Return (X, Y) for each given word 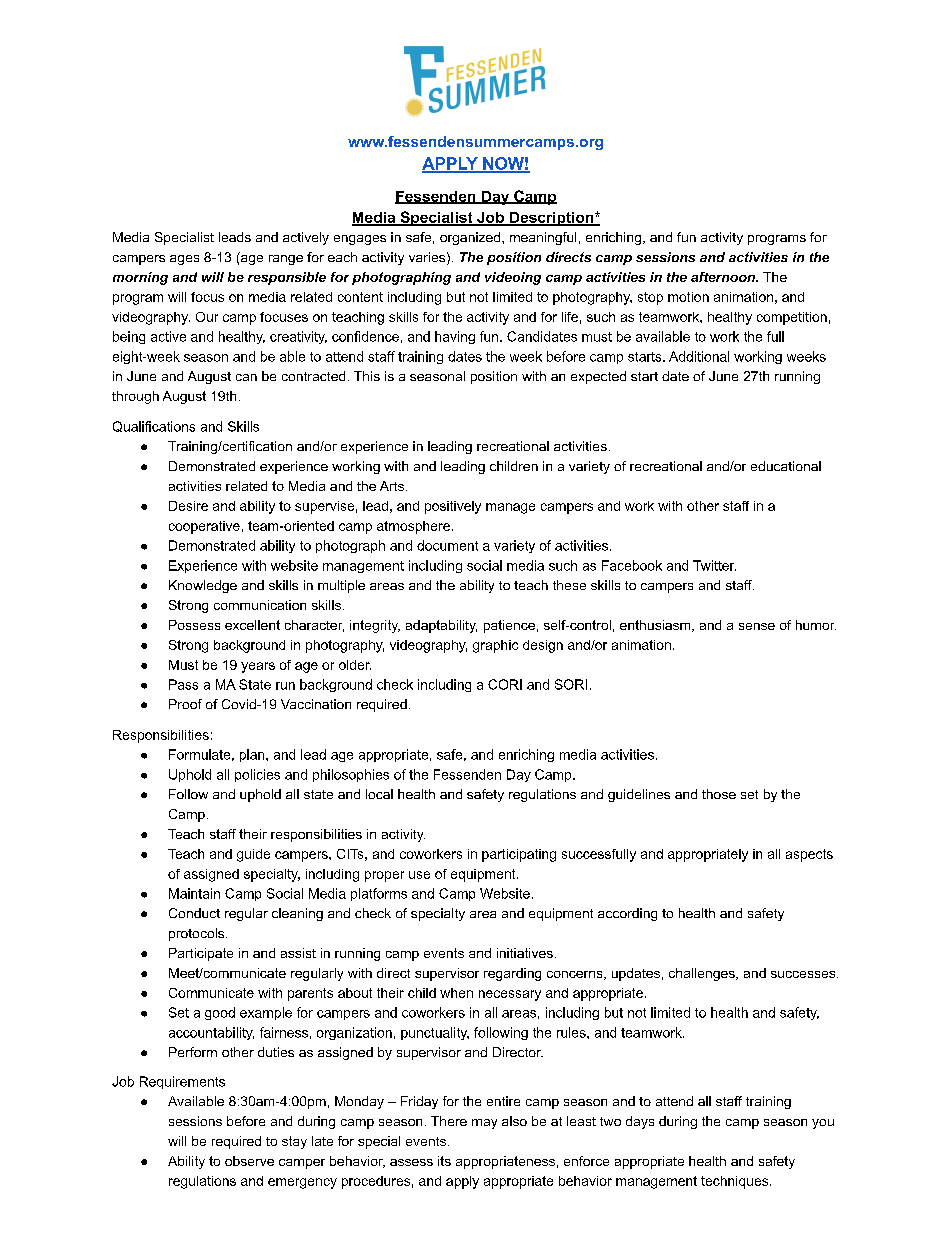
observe (249, 1161)
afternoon (724, 277)
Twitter (714, 565)
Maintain (194, 893)
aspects (809, 855)
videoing (513, 278)
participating (519, 855)
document (447, 545)
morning (140, 278)
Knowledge (203, 586)
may (484, 1124)
